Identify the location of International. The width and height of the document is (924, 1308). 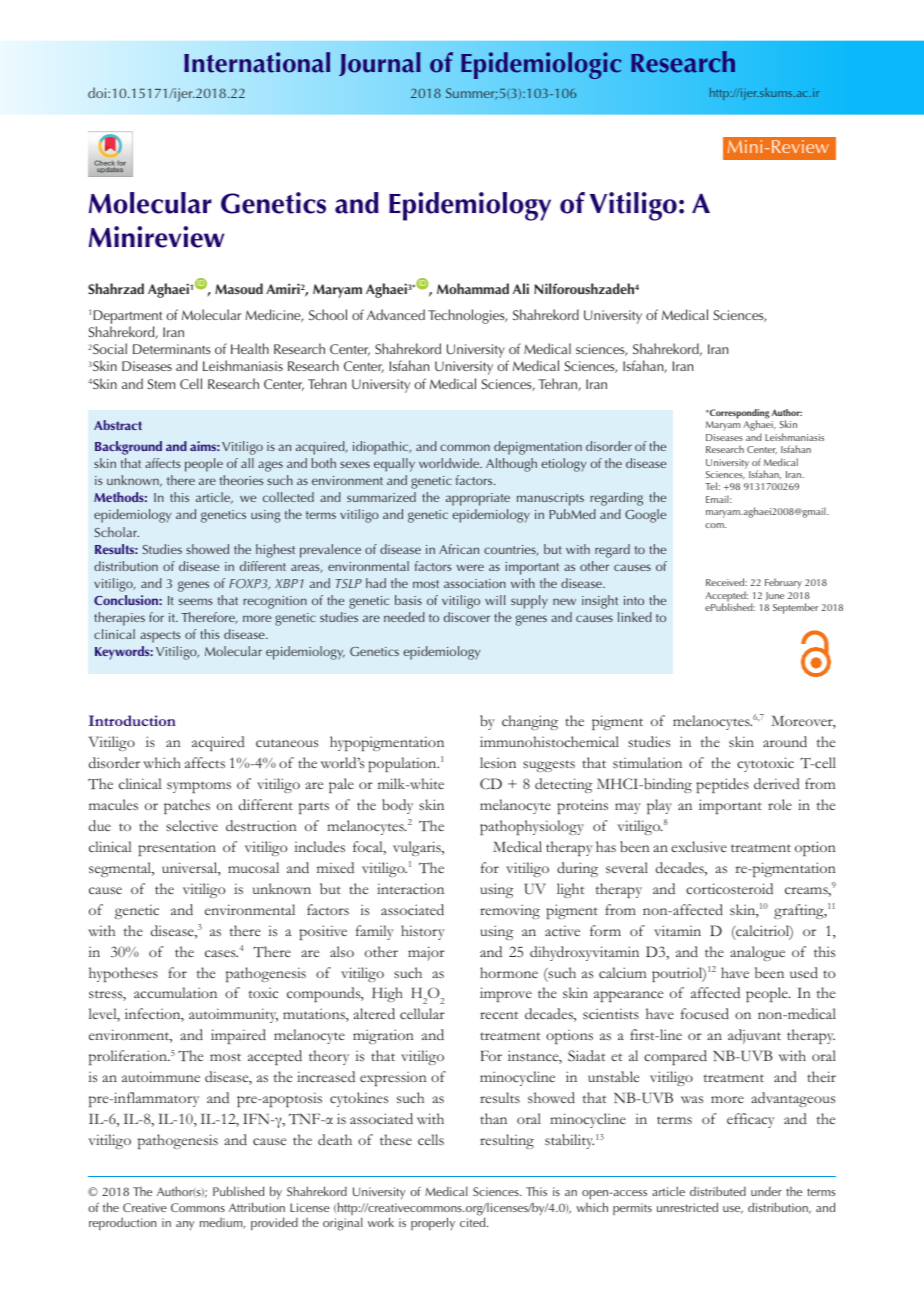
(257, 62).
